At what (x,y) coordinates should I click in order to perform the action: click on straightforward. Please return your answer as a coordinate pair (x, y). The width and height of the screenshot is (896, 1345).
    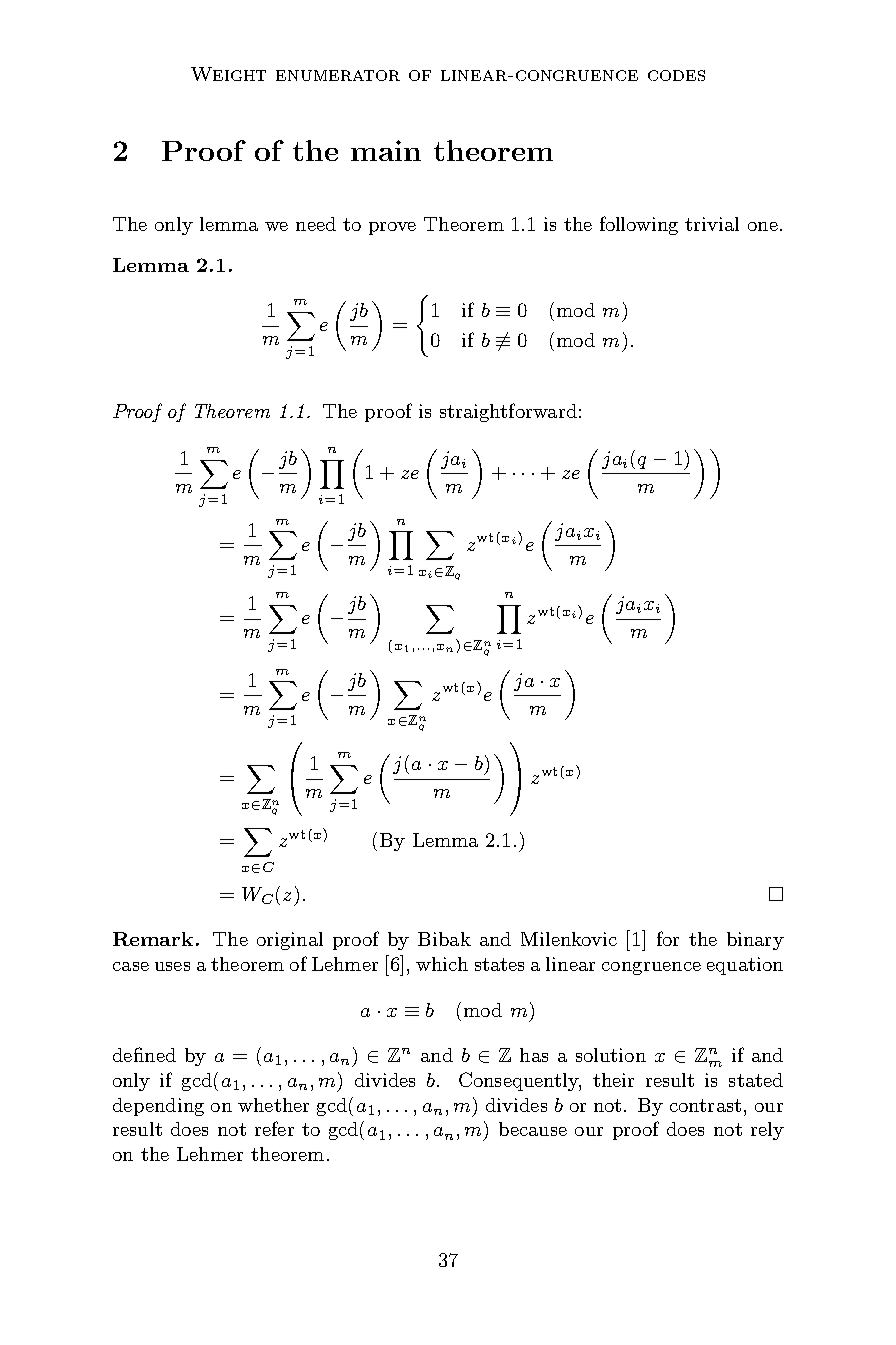
    Looking at the image, I should click on (508, 412).
